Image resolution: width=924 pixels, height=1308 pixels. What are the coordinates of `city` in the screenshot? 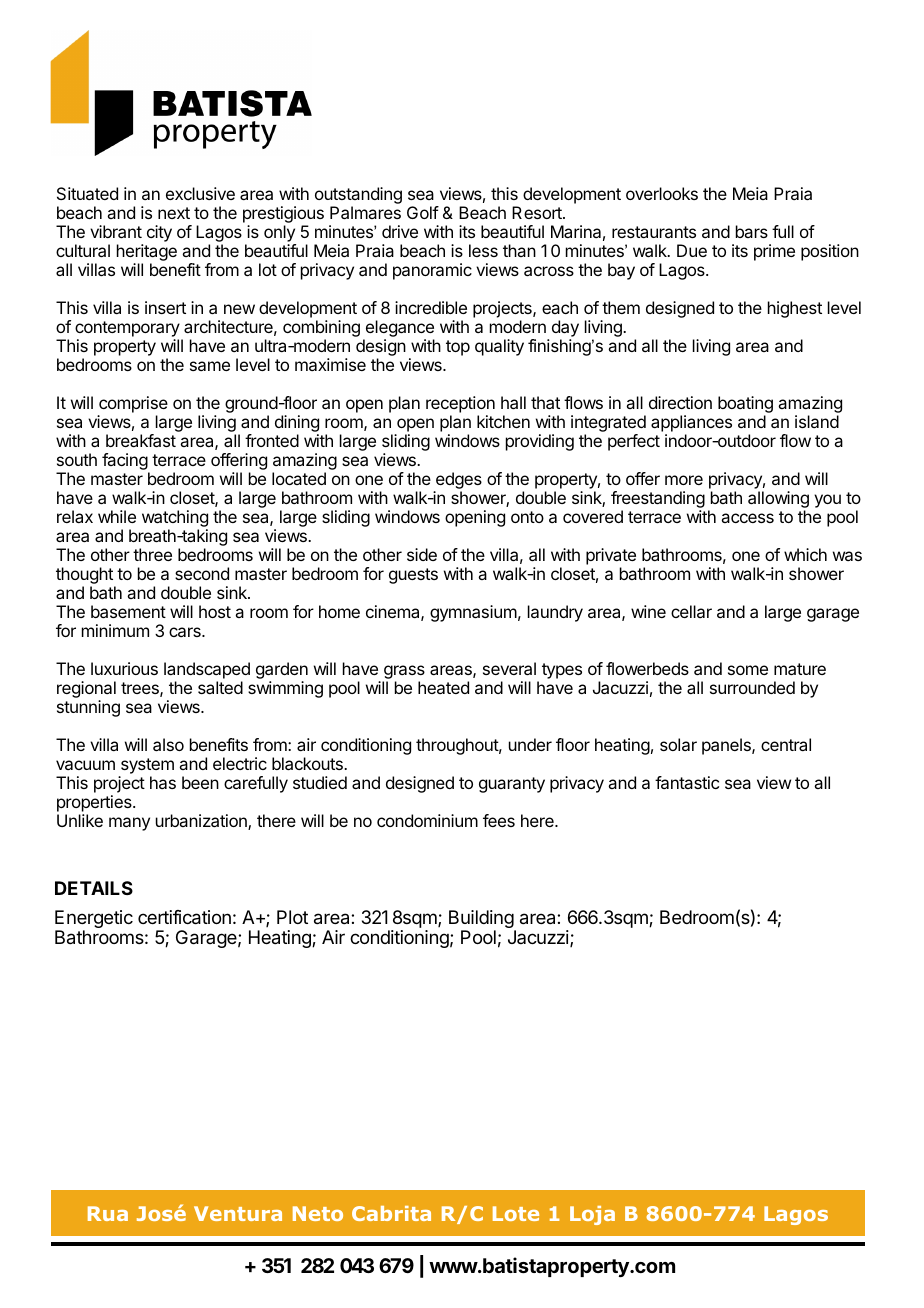 It's located at (159, 233).
